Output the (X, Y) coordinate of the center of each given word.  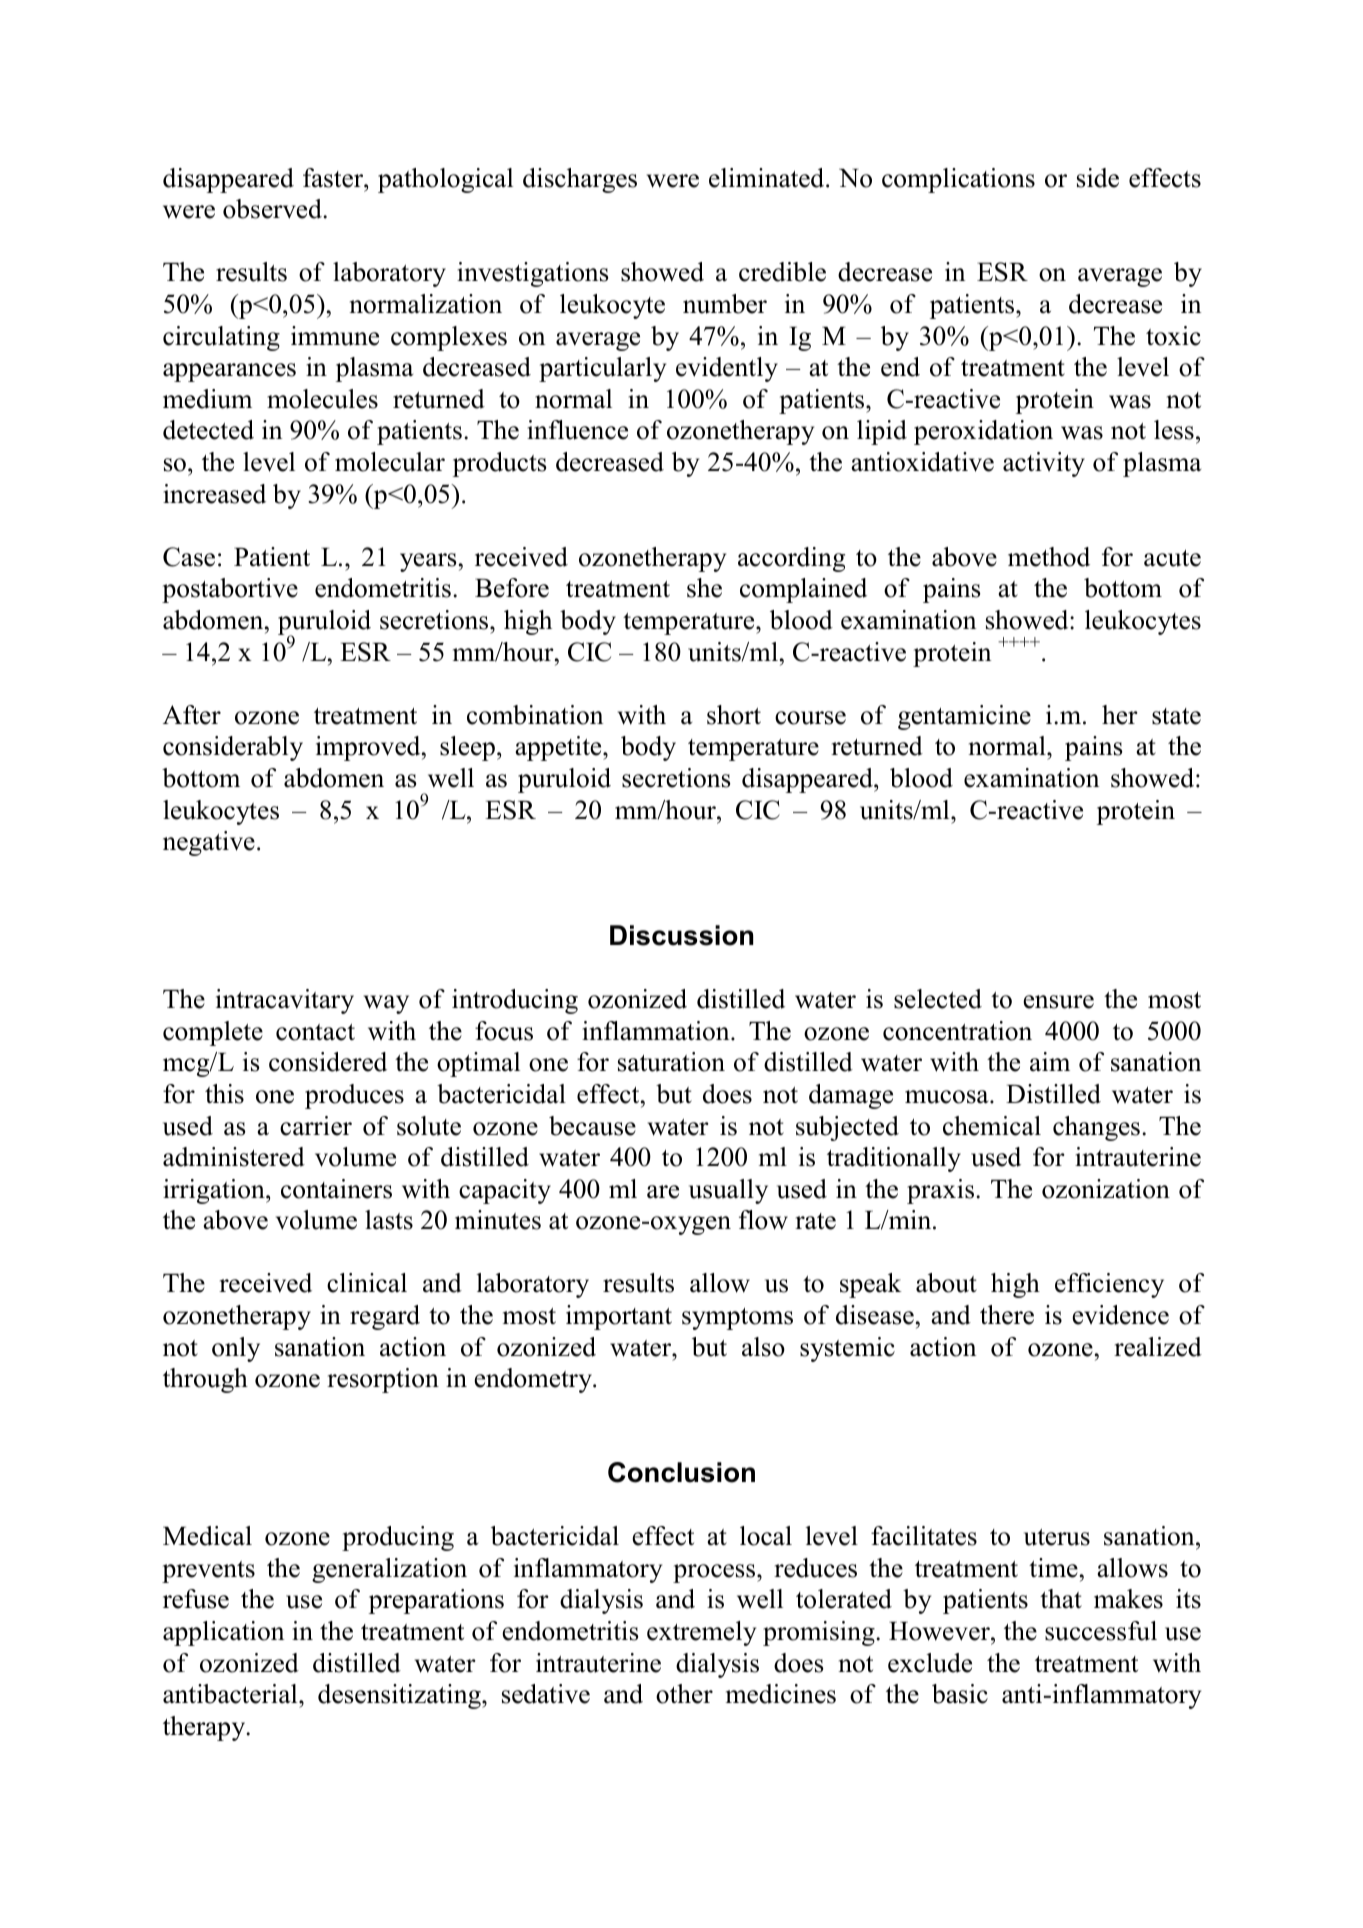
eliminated (768, 178)
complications (958, 180)
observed (273, 209)
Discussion (681, 935)
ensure (1058, 1002)
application (223, 1633)
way (386, 1004)
